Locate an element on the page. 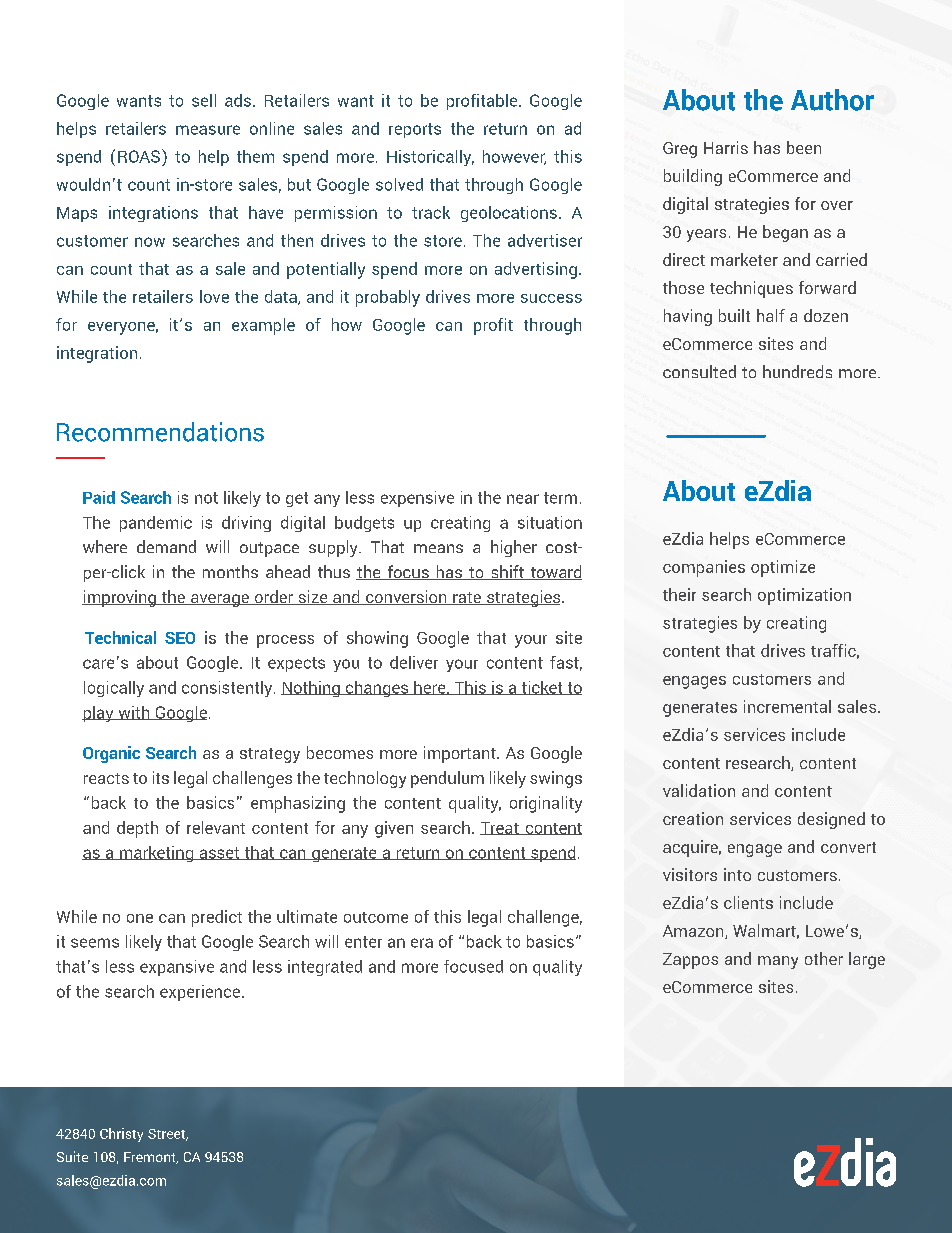 This image has width=952, height=1233. reports is located at coordinates (415, 130).
